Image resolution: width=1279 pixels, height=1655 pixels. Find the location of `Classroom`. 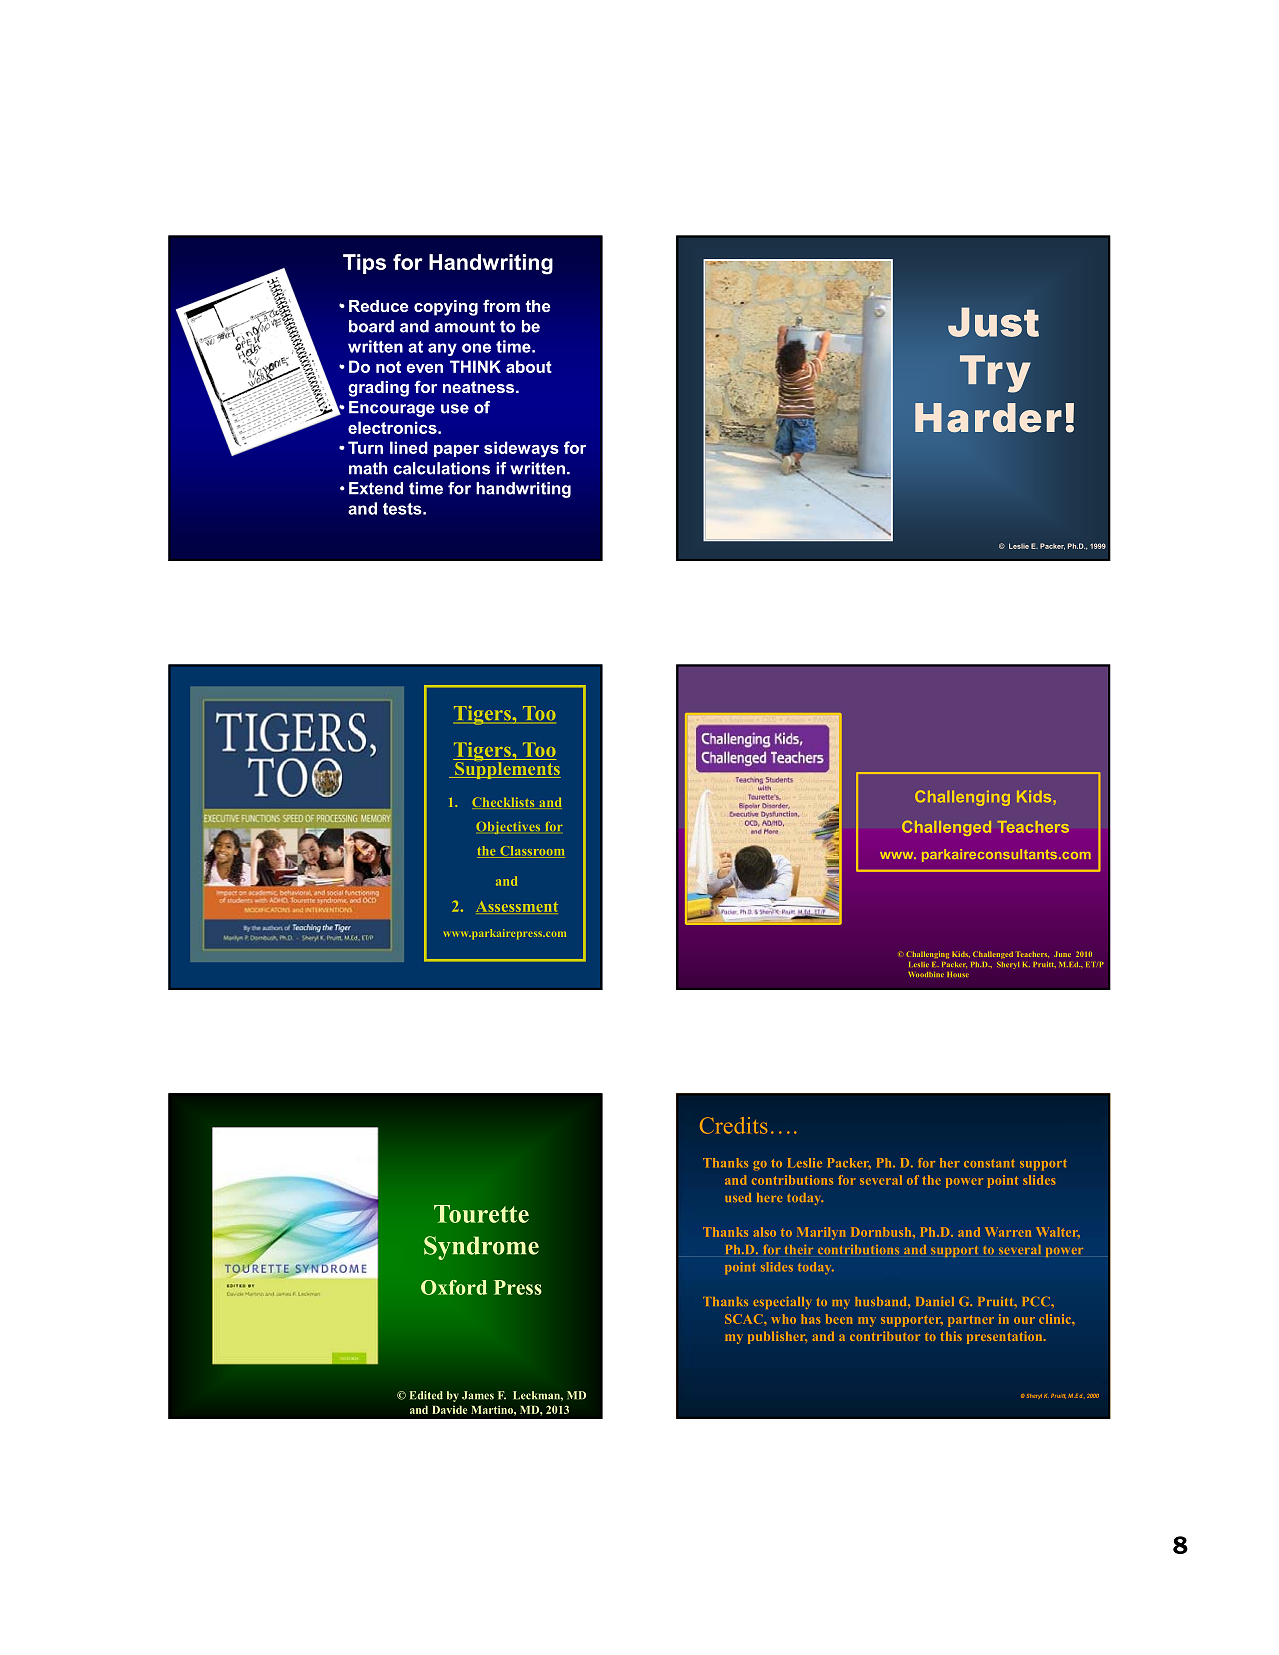

Classroom is located at coordinates (531, 852).
